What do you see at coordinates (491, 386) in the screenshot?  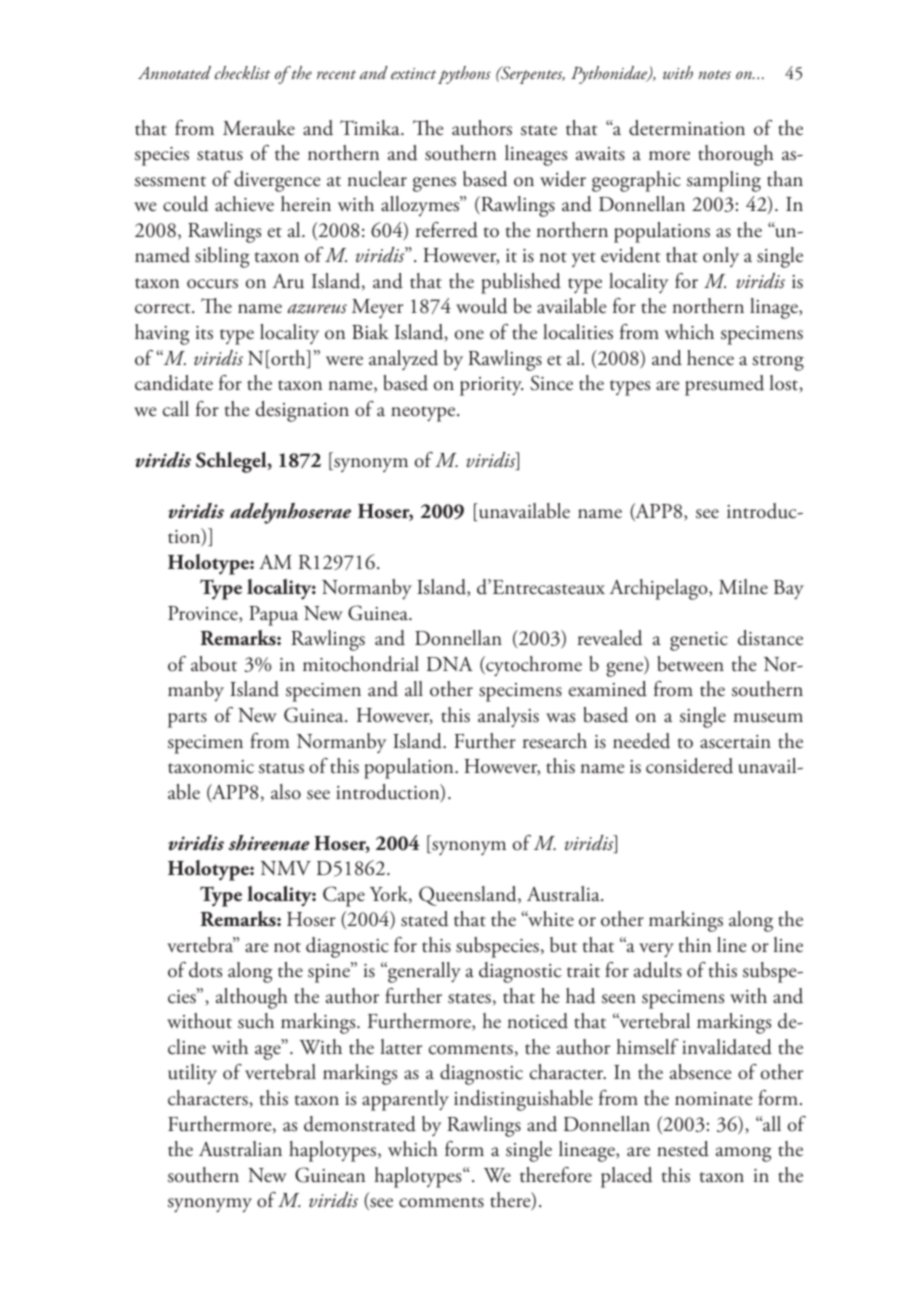 I see `priority` at bounding box center [491, 386].
